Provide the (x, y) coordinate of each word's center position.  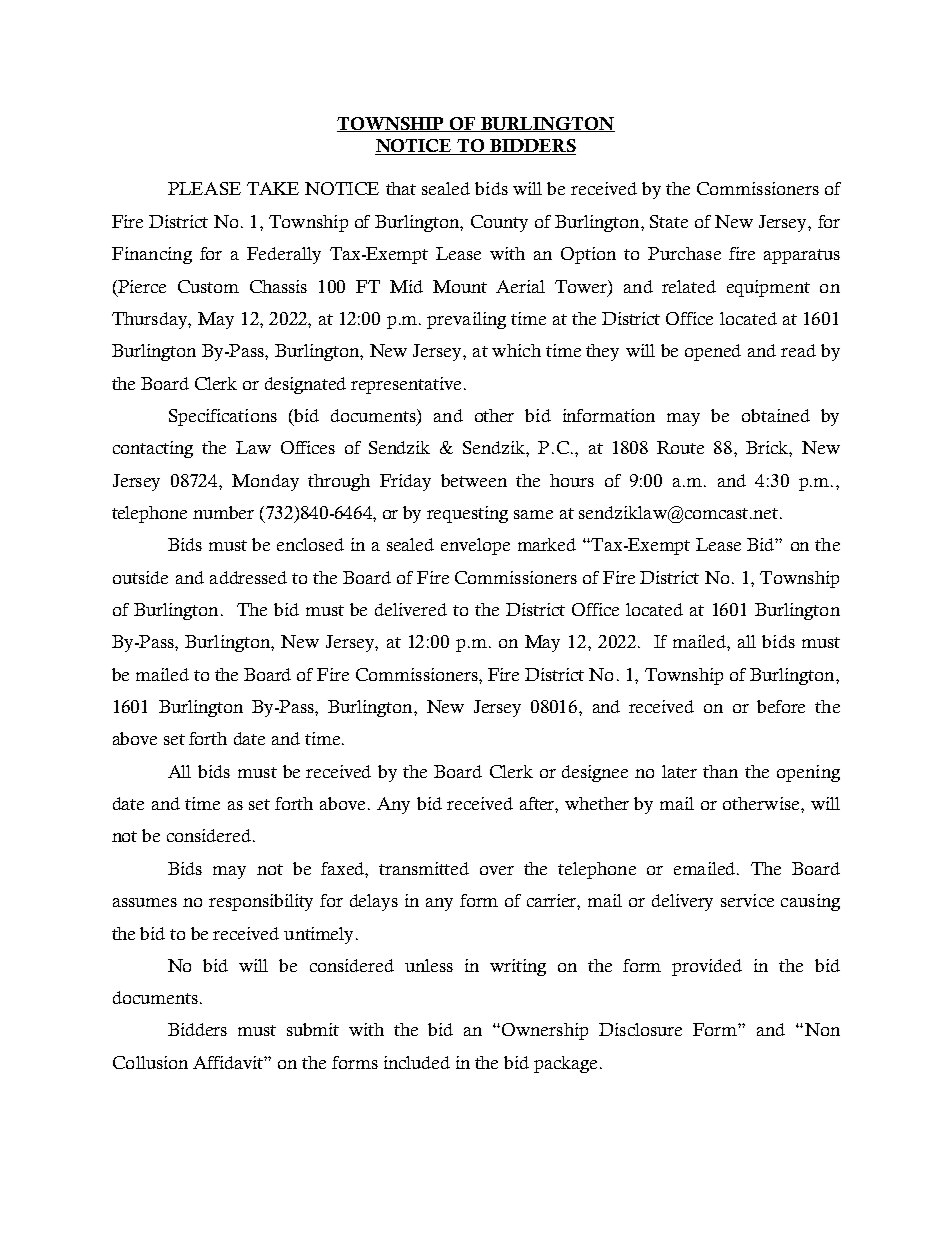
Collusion (150, 1062)
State (669, 221)
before (781, 706)
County (499, 223)
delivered (411, 609)
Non (821, 1029)
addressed (248, 577)
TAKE (273, 188)
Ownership (545, 1031)
